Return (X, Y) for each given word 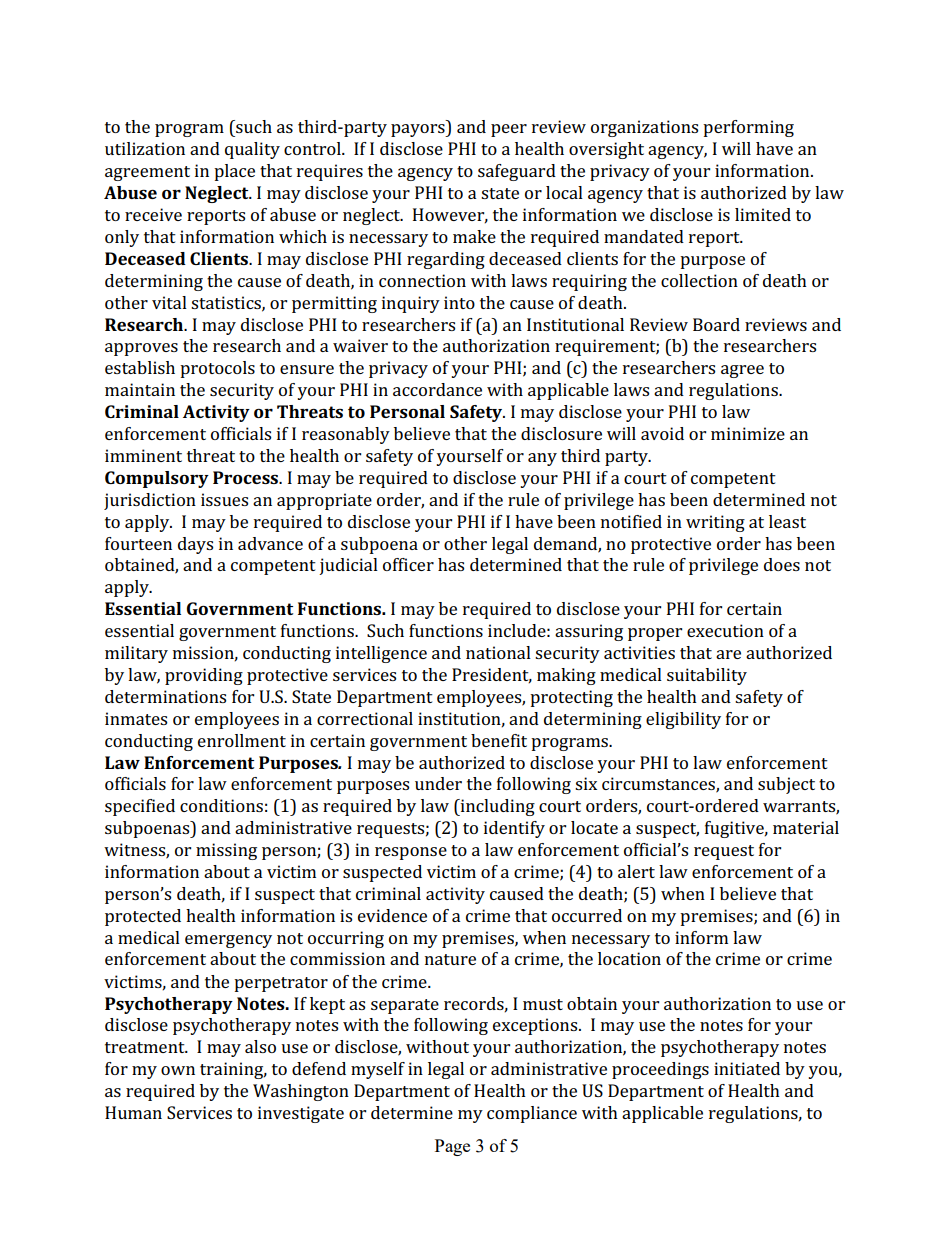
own (178, 1070)
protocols (217, 369)
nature (450, 959)
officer (408, 564)
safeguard (517, 172)
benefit (499, 740)
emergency (228, 941)
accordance (437, 389)
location (629, 958)
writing (715, 523)
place (234, 172)
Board (716, 324)
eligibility (683, 720)
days (195, 545)
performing (748, 128)
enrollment (242, 740)
